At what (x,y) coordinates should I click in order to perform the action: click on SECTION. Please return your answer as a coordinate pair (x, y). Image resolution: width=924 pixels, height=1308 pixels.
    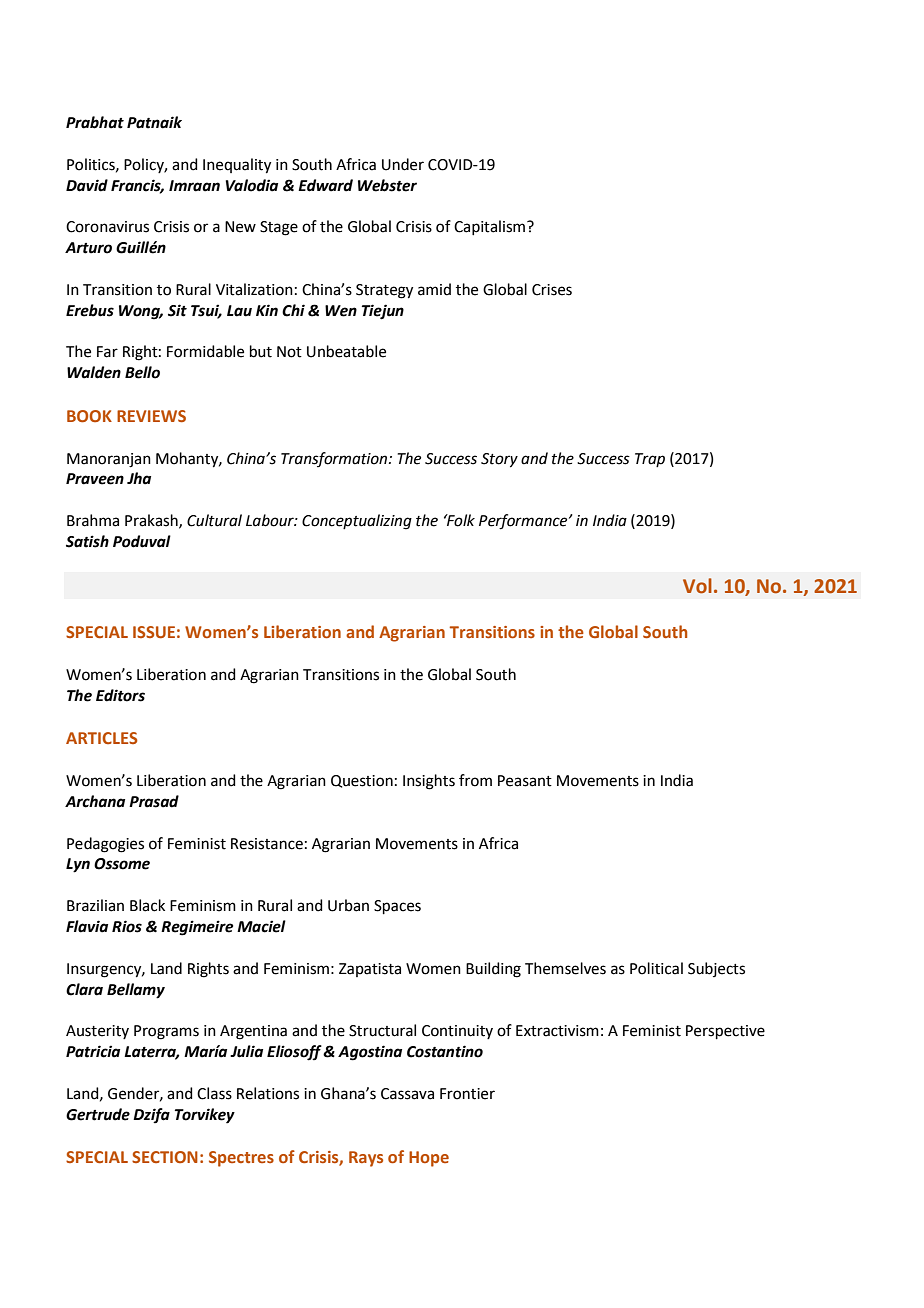
    Looking at the image, I should click on (165, 1157).
